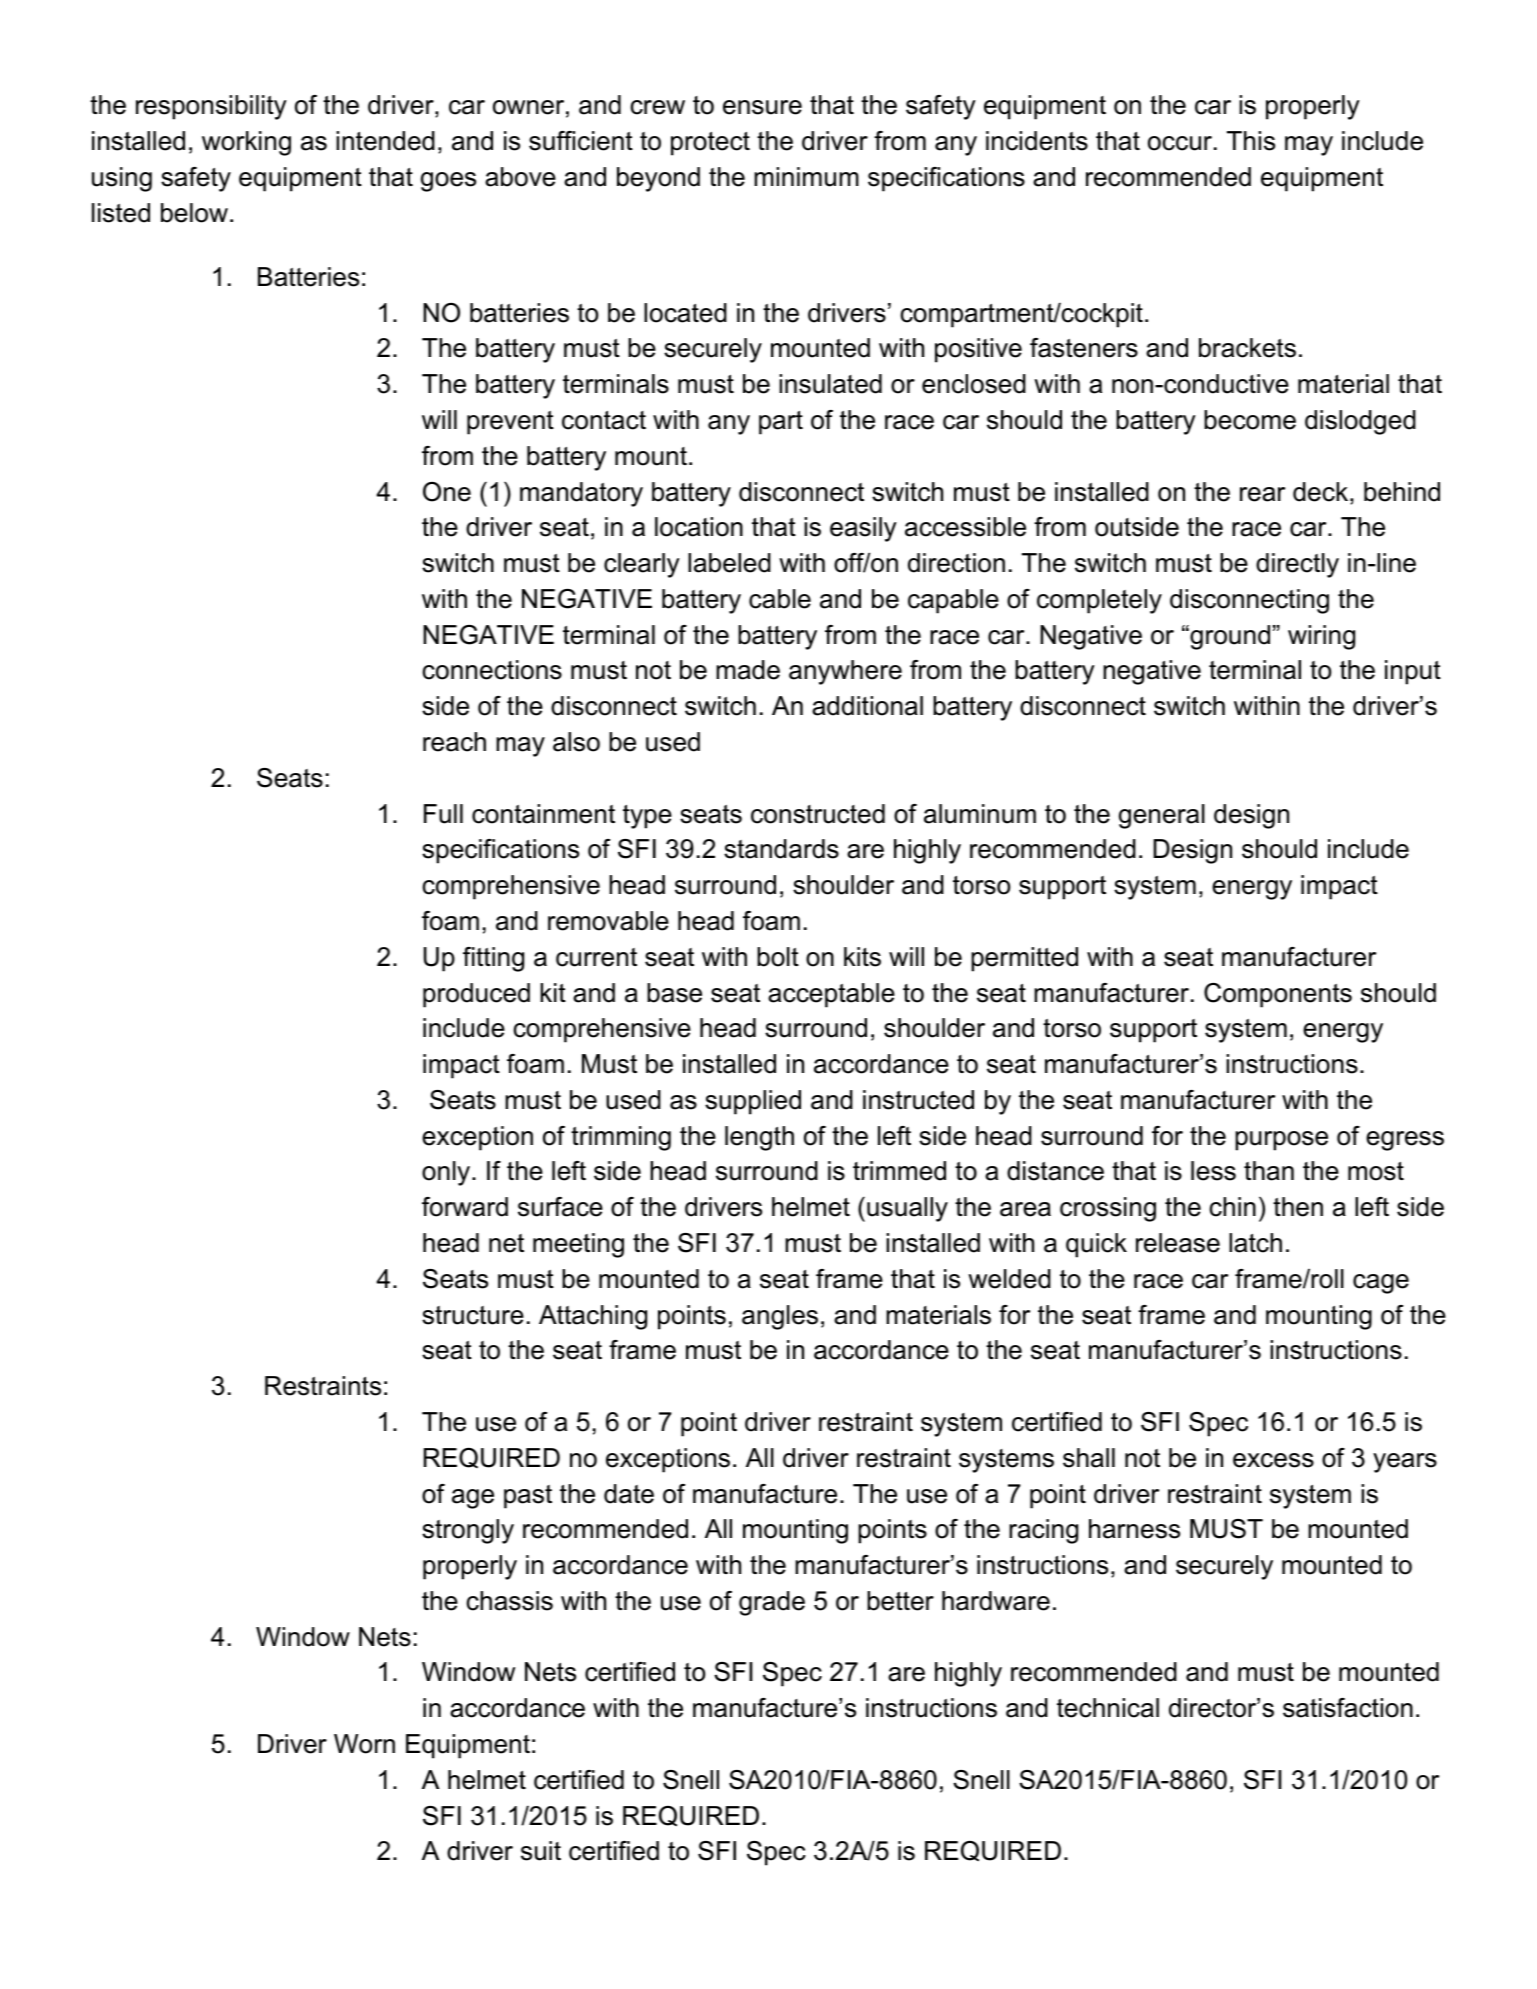 The image size is (1537, 1989). What do you see at coordinates (729, 563) in the document?
I see `labeled` at bounding box center [729, 563].
